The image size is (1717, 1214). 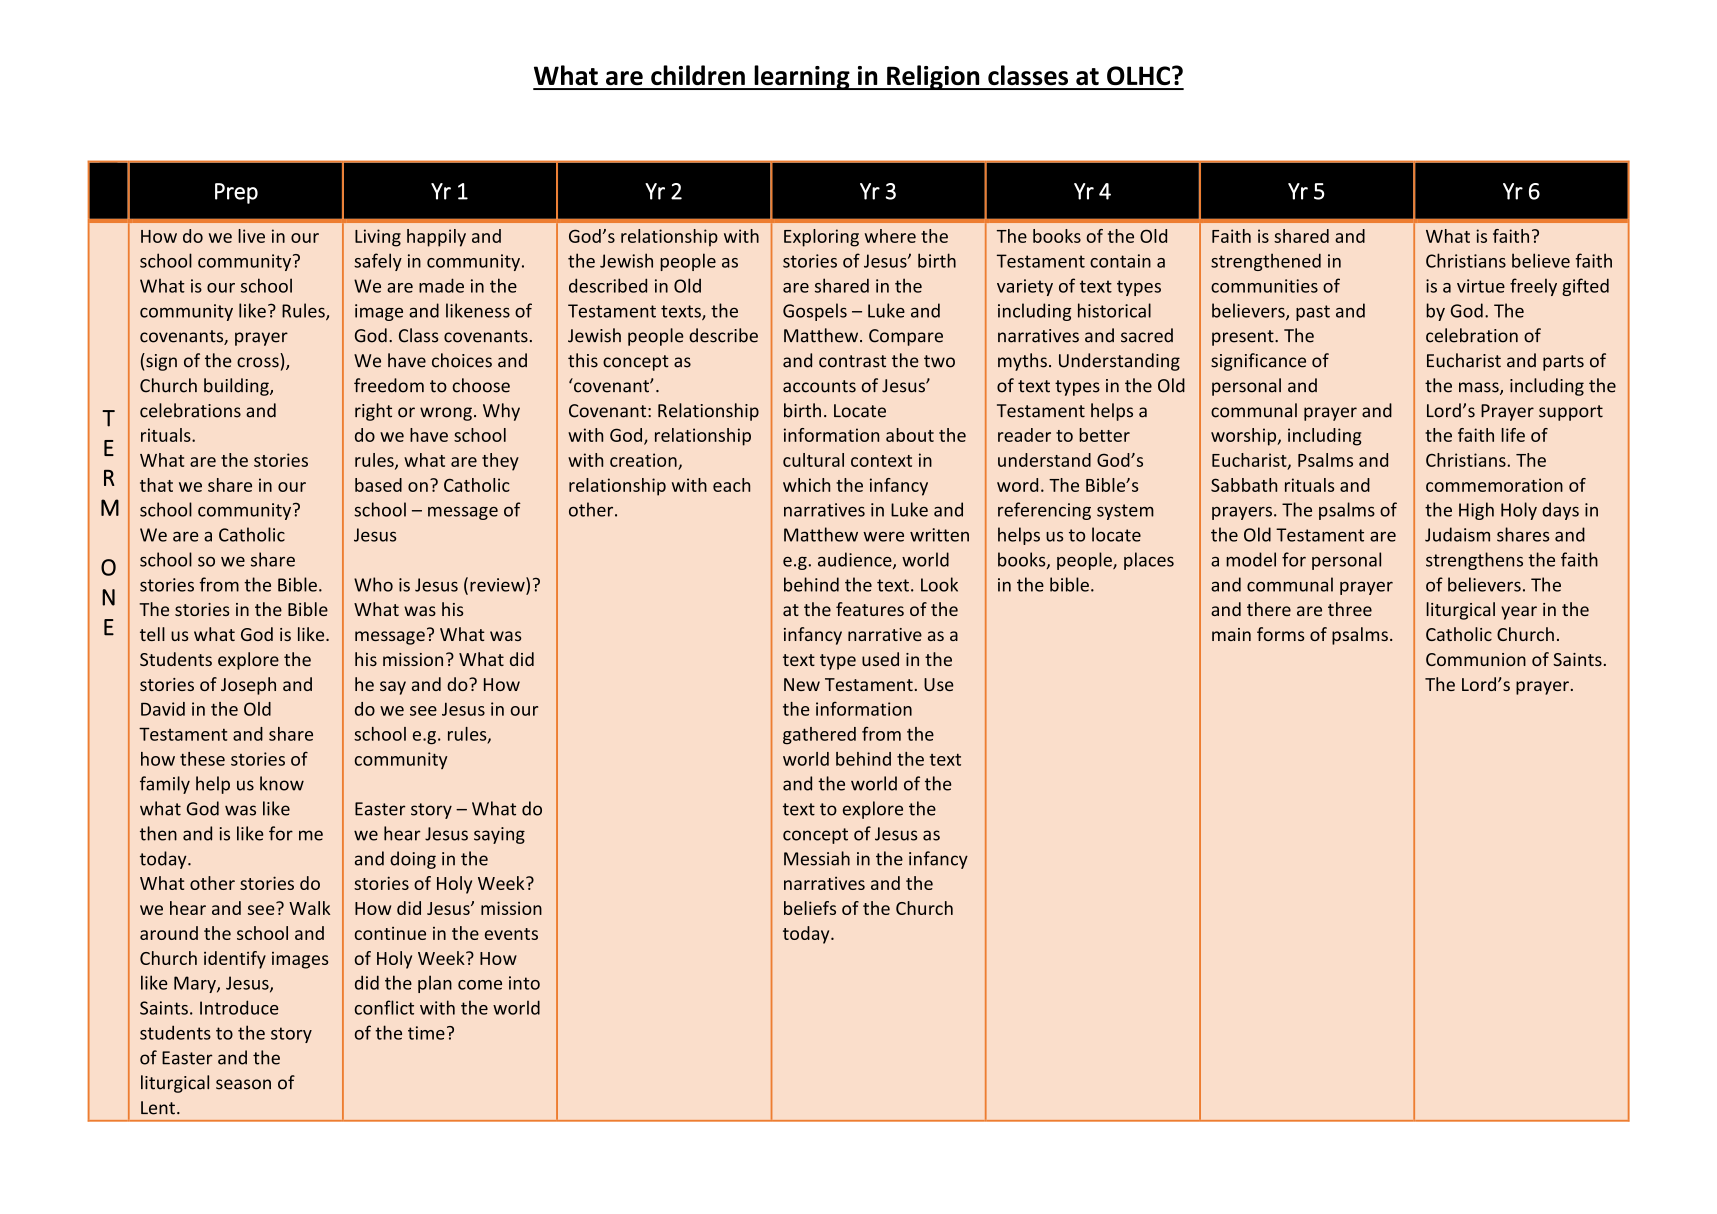 What do you see at coordinates (810, 908) in the page?
I see `beliefs` at bounding box center [810, 908].
